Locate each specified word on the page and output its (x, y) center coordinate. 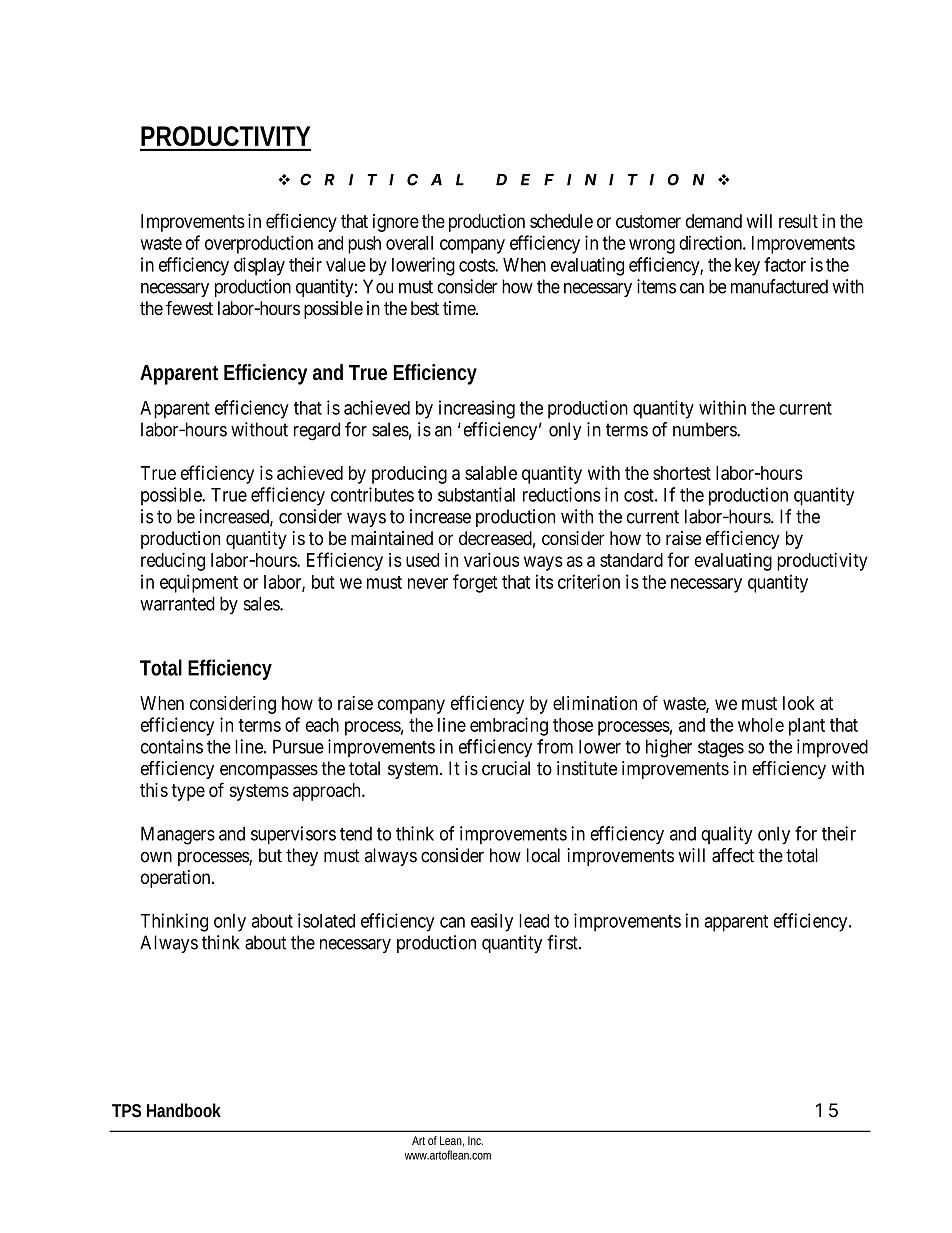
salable (491, 473)
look (799, 703)
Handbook (184, 1110)
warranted (177, 603)
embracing (509, 726)
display (259, 266)
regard (317, 431)
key (747, 267)
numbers (705, 429)
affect (733, 855)
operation (177, 879)
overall (409, 243)
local (543, 855)
